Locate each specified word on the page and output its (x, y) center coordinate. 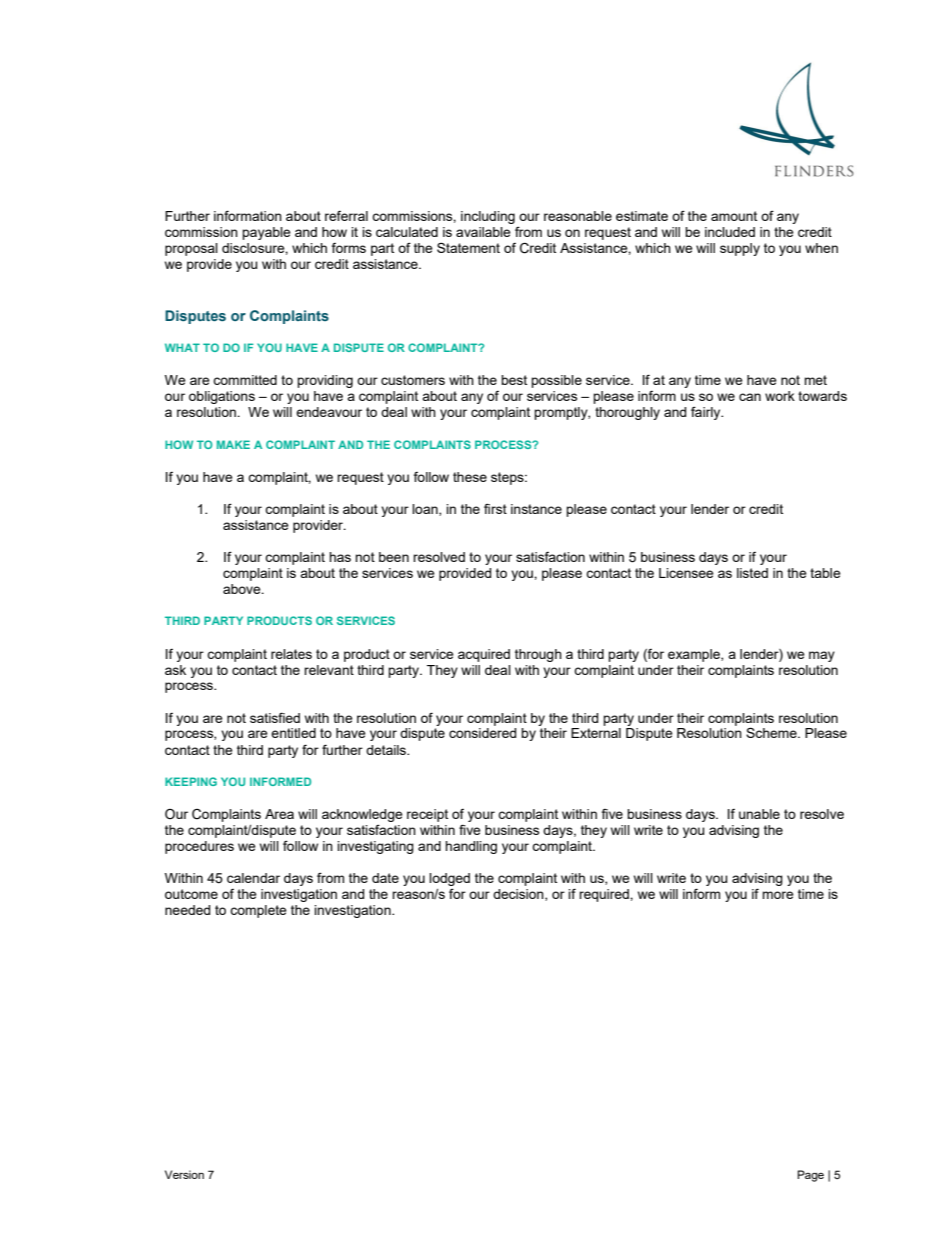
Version (184, 1174)
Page (810, 1176)
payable (266, 233)
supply (740, 249)
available (483, 232)
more (778, 895)
